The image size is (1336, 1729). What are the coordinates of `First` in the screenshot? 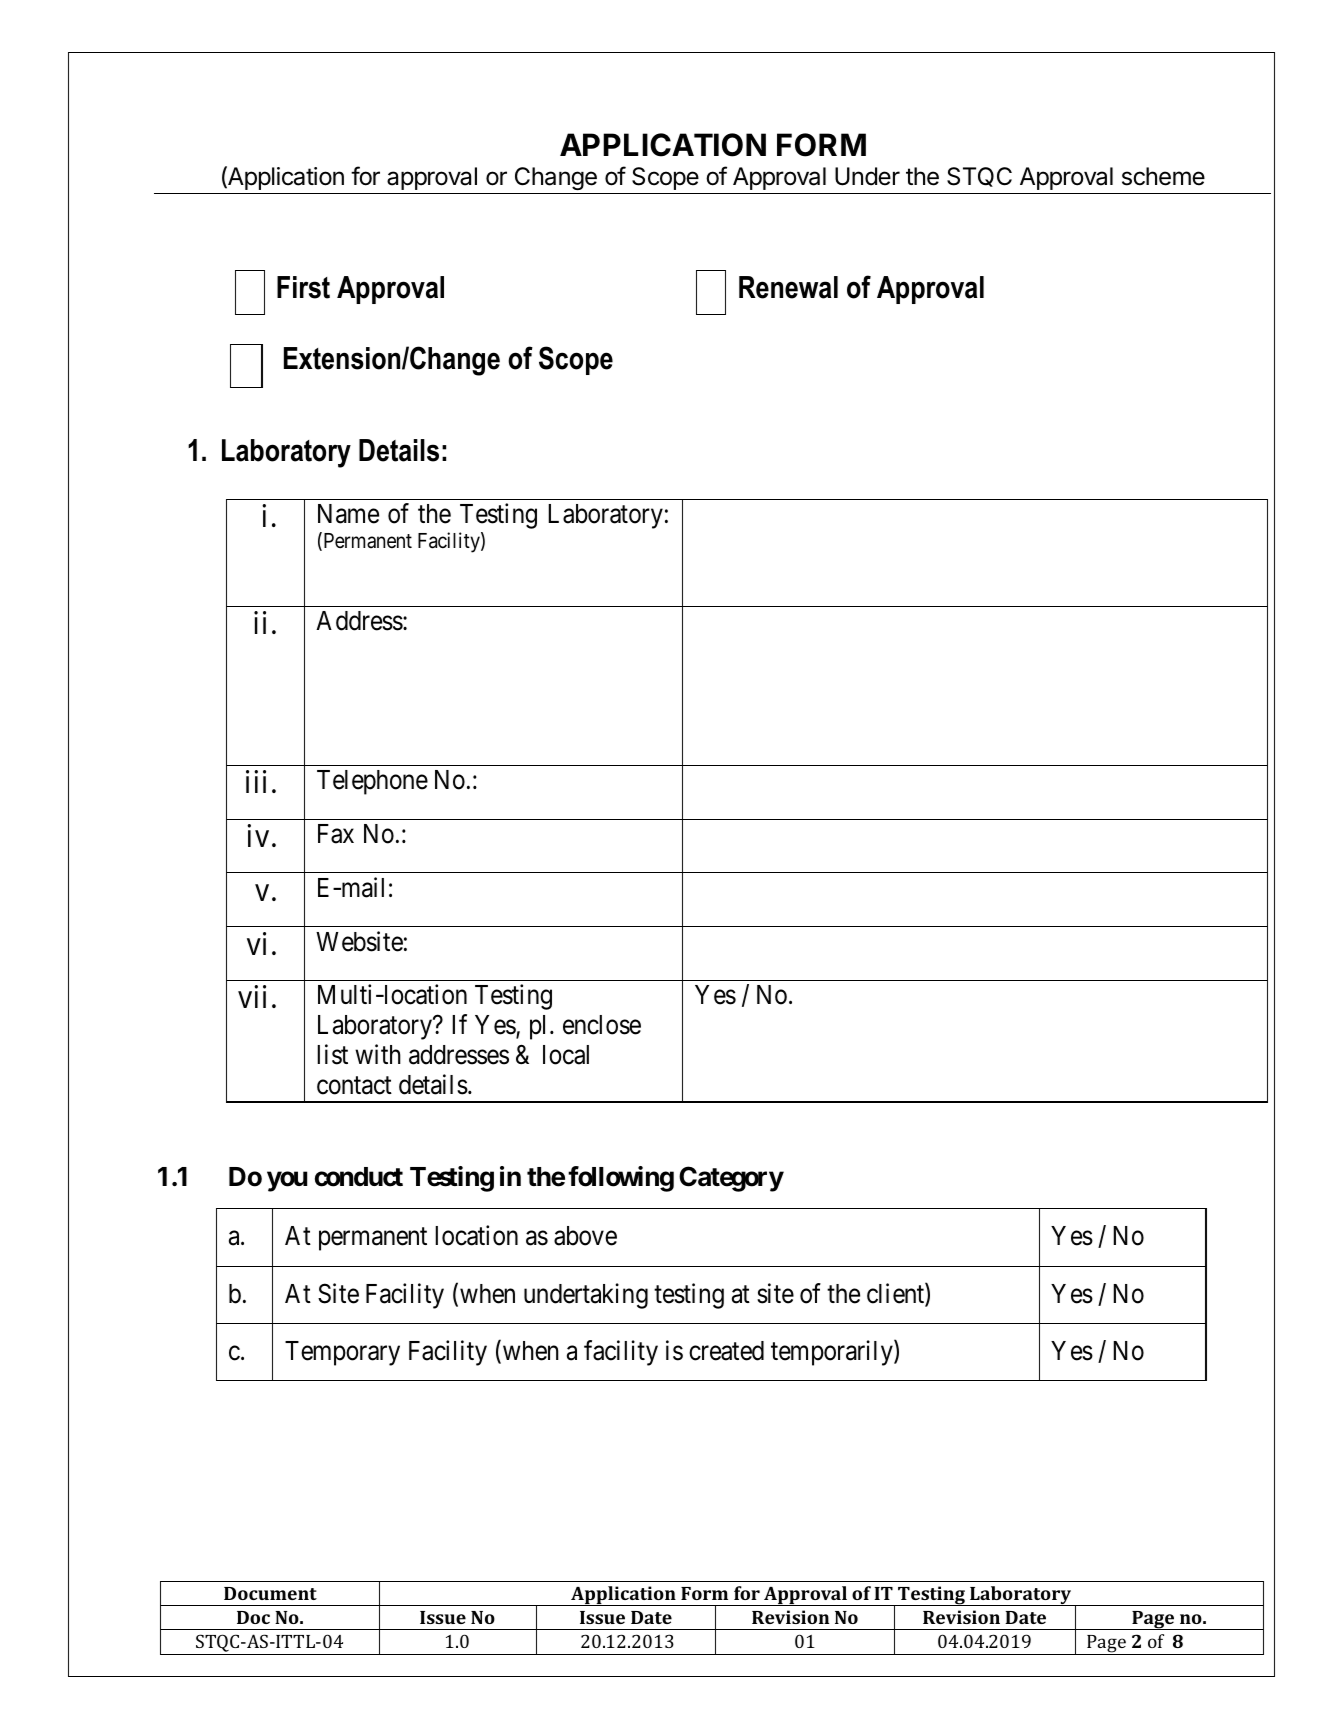 It's located at (303, 287).
